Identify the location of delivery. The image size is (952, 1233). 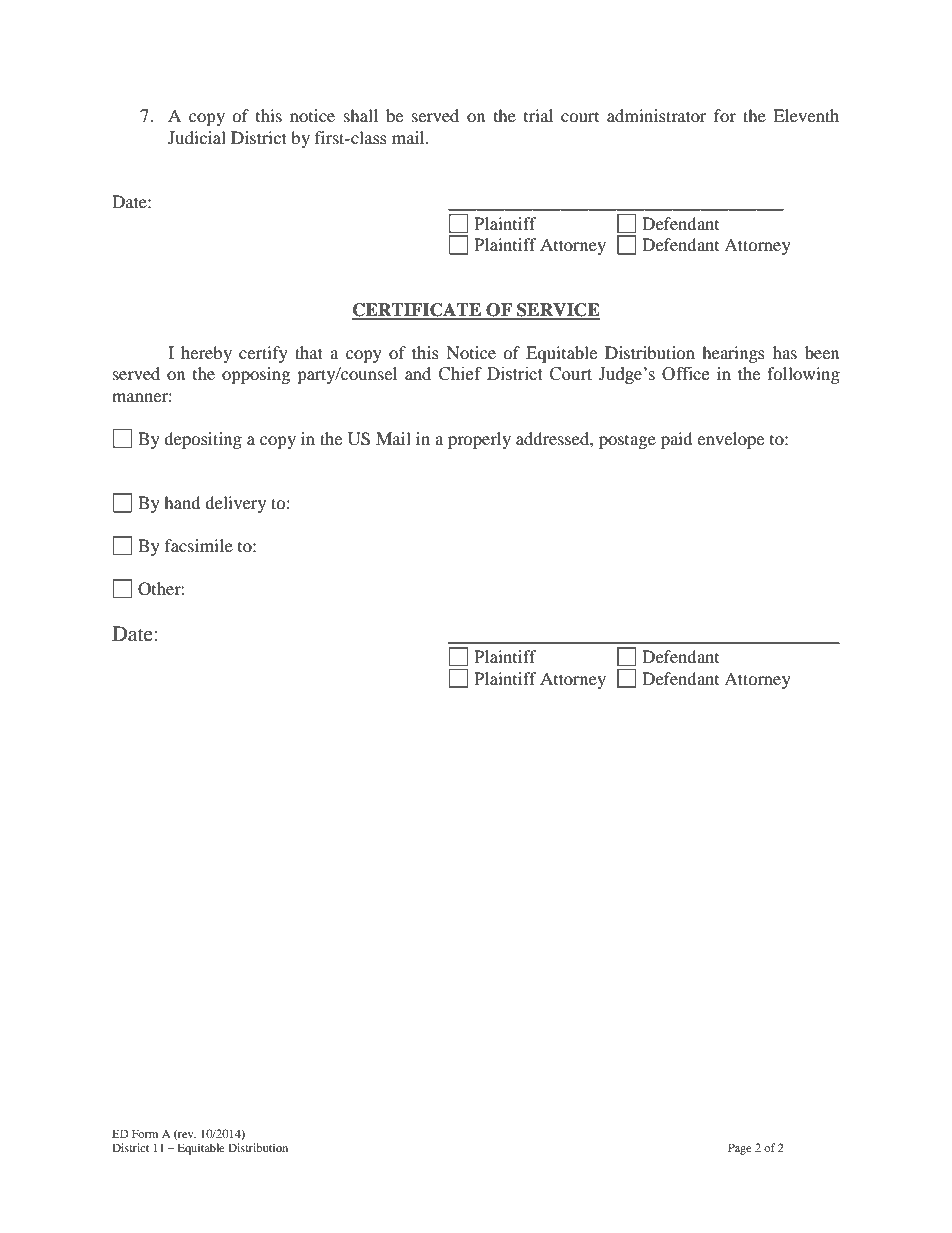
(235, 504).
